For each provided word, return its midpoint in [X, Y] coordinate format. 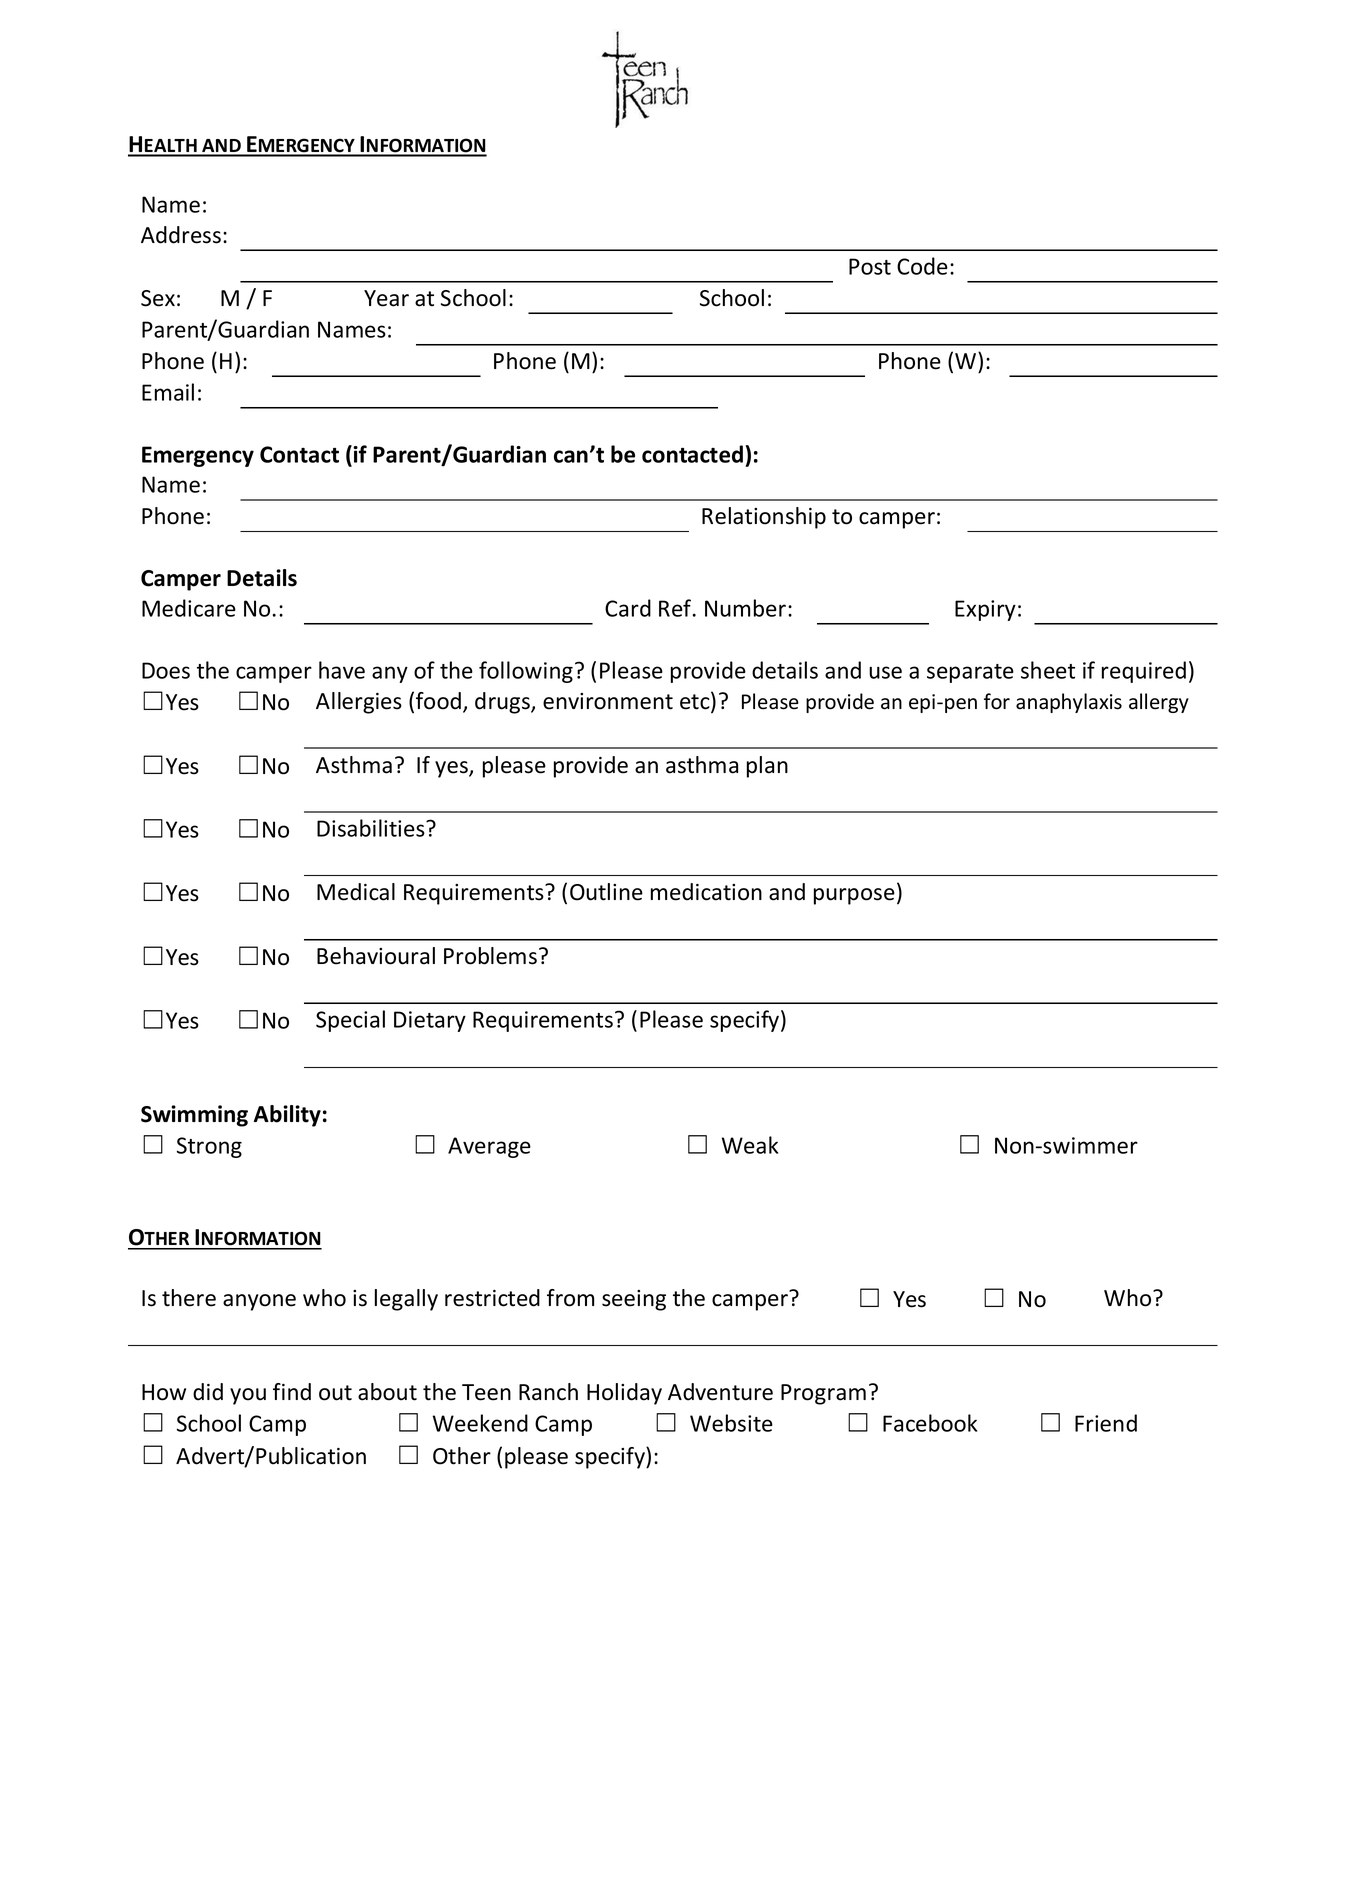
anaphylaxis [1069, 703]
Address [181, 235]
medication [706, 892]
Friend [1106, 1423]
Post [870, 266]
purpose [854, 896]
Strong [209, 1147]
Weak [750, 1145]
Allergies [359, 703]
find [292, 1392]
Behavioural [376, 956]
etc [696, 702]
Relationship [764, 518]
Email [168, 392]
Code [922, 266]
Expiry [985, 610]
